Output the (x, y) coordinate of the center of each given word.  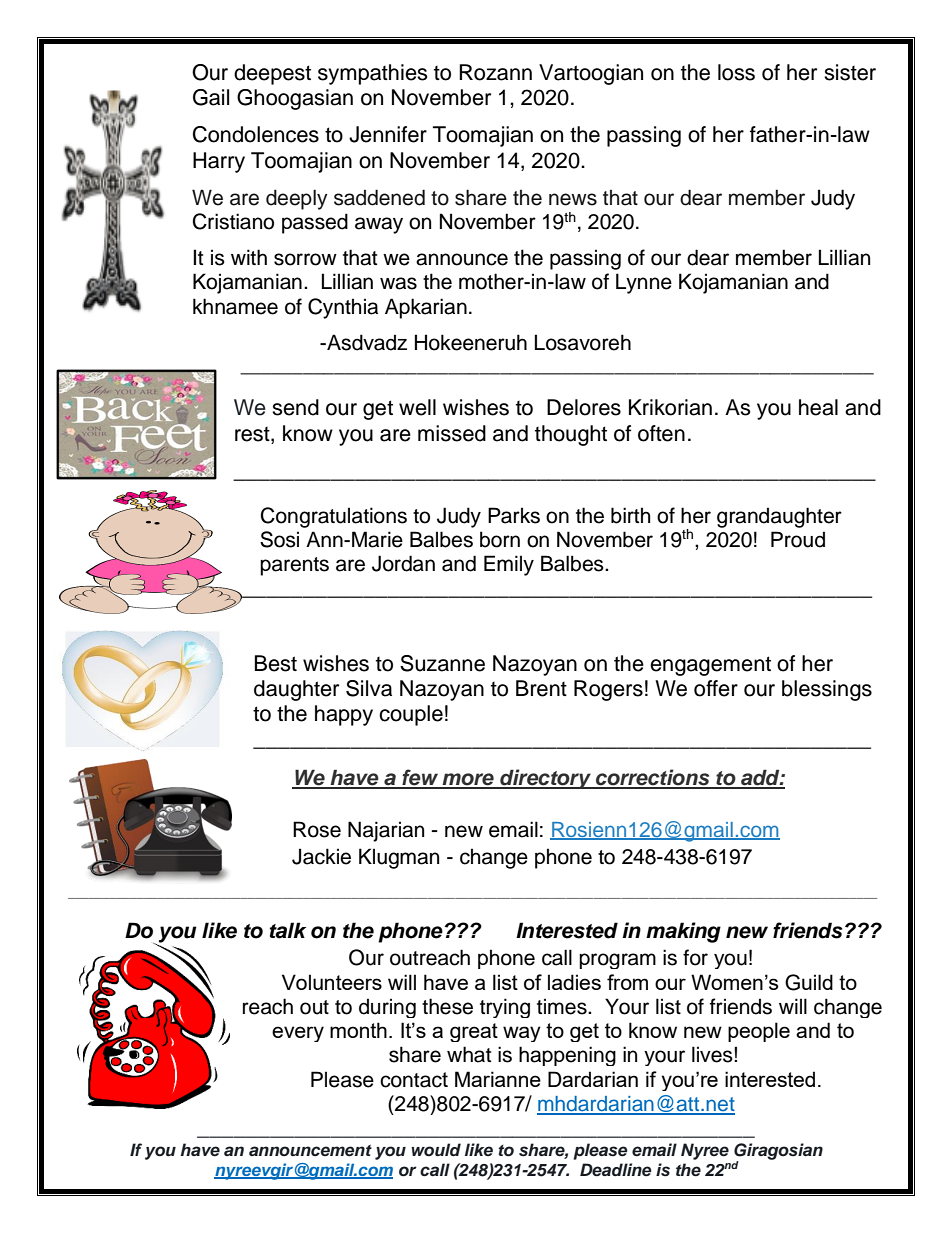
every (298, 1034)
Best (276, 663)
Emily (509, 565)
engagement (710, 666)
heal (818, 407)
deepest (272, 74)
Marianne (498, 1079)
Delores (584, 407)
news (573, 199)
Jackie (321, 856)
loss (736, 72)
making (683, 932)
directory (545, 779)
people (759, 1032)
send (295, 407)
